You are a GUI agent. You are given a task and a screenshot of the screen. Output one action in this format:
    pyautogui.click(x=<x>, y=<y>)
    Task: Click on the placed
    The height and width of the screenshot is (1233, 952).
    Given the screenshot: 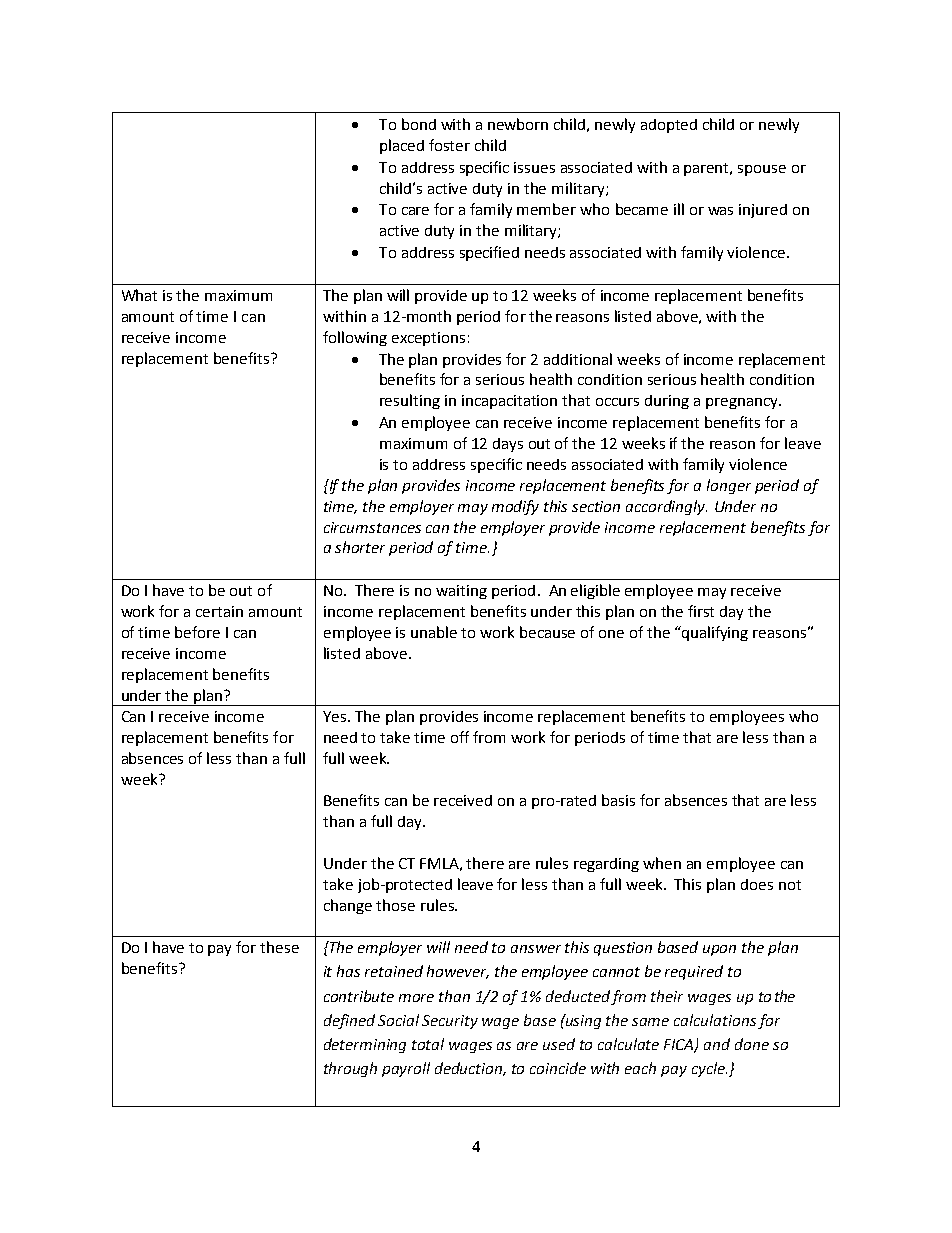 What is the action you would take?
    pyautogui.click(x=402, y=146)
